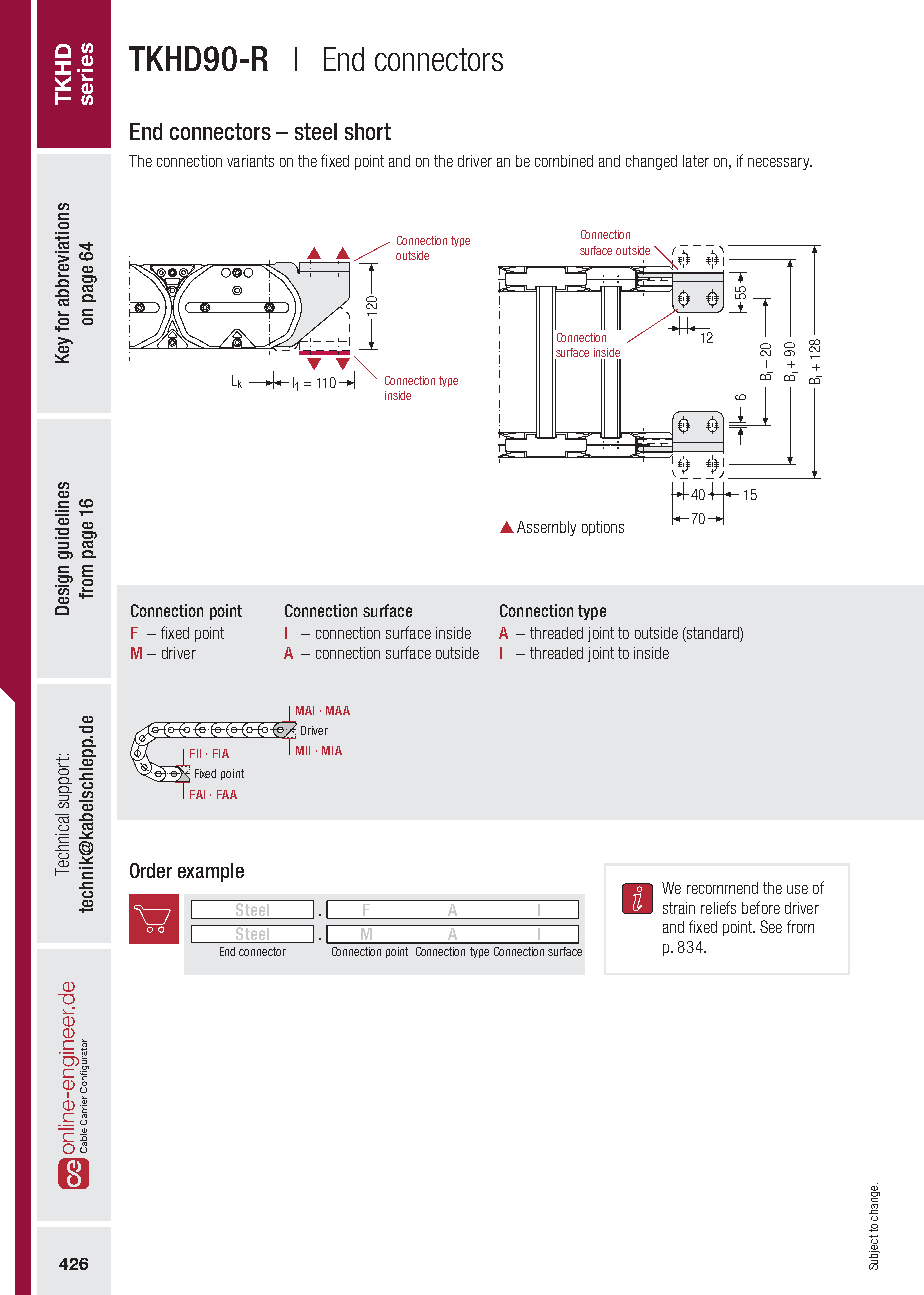  What do you see at coordinates (718, 907) in the screenshot?
I see `reliefs` at bounding box center [718, 907].
